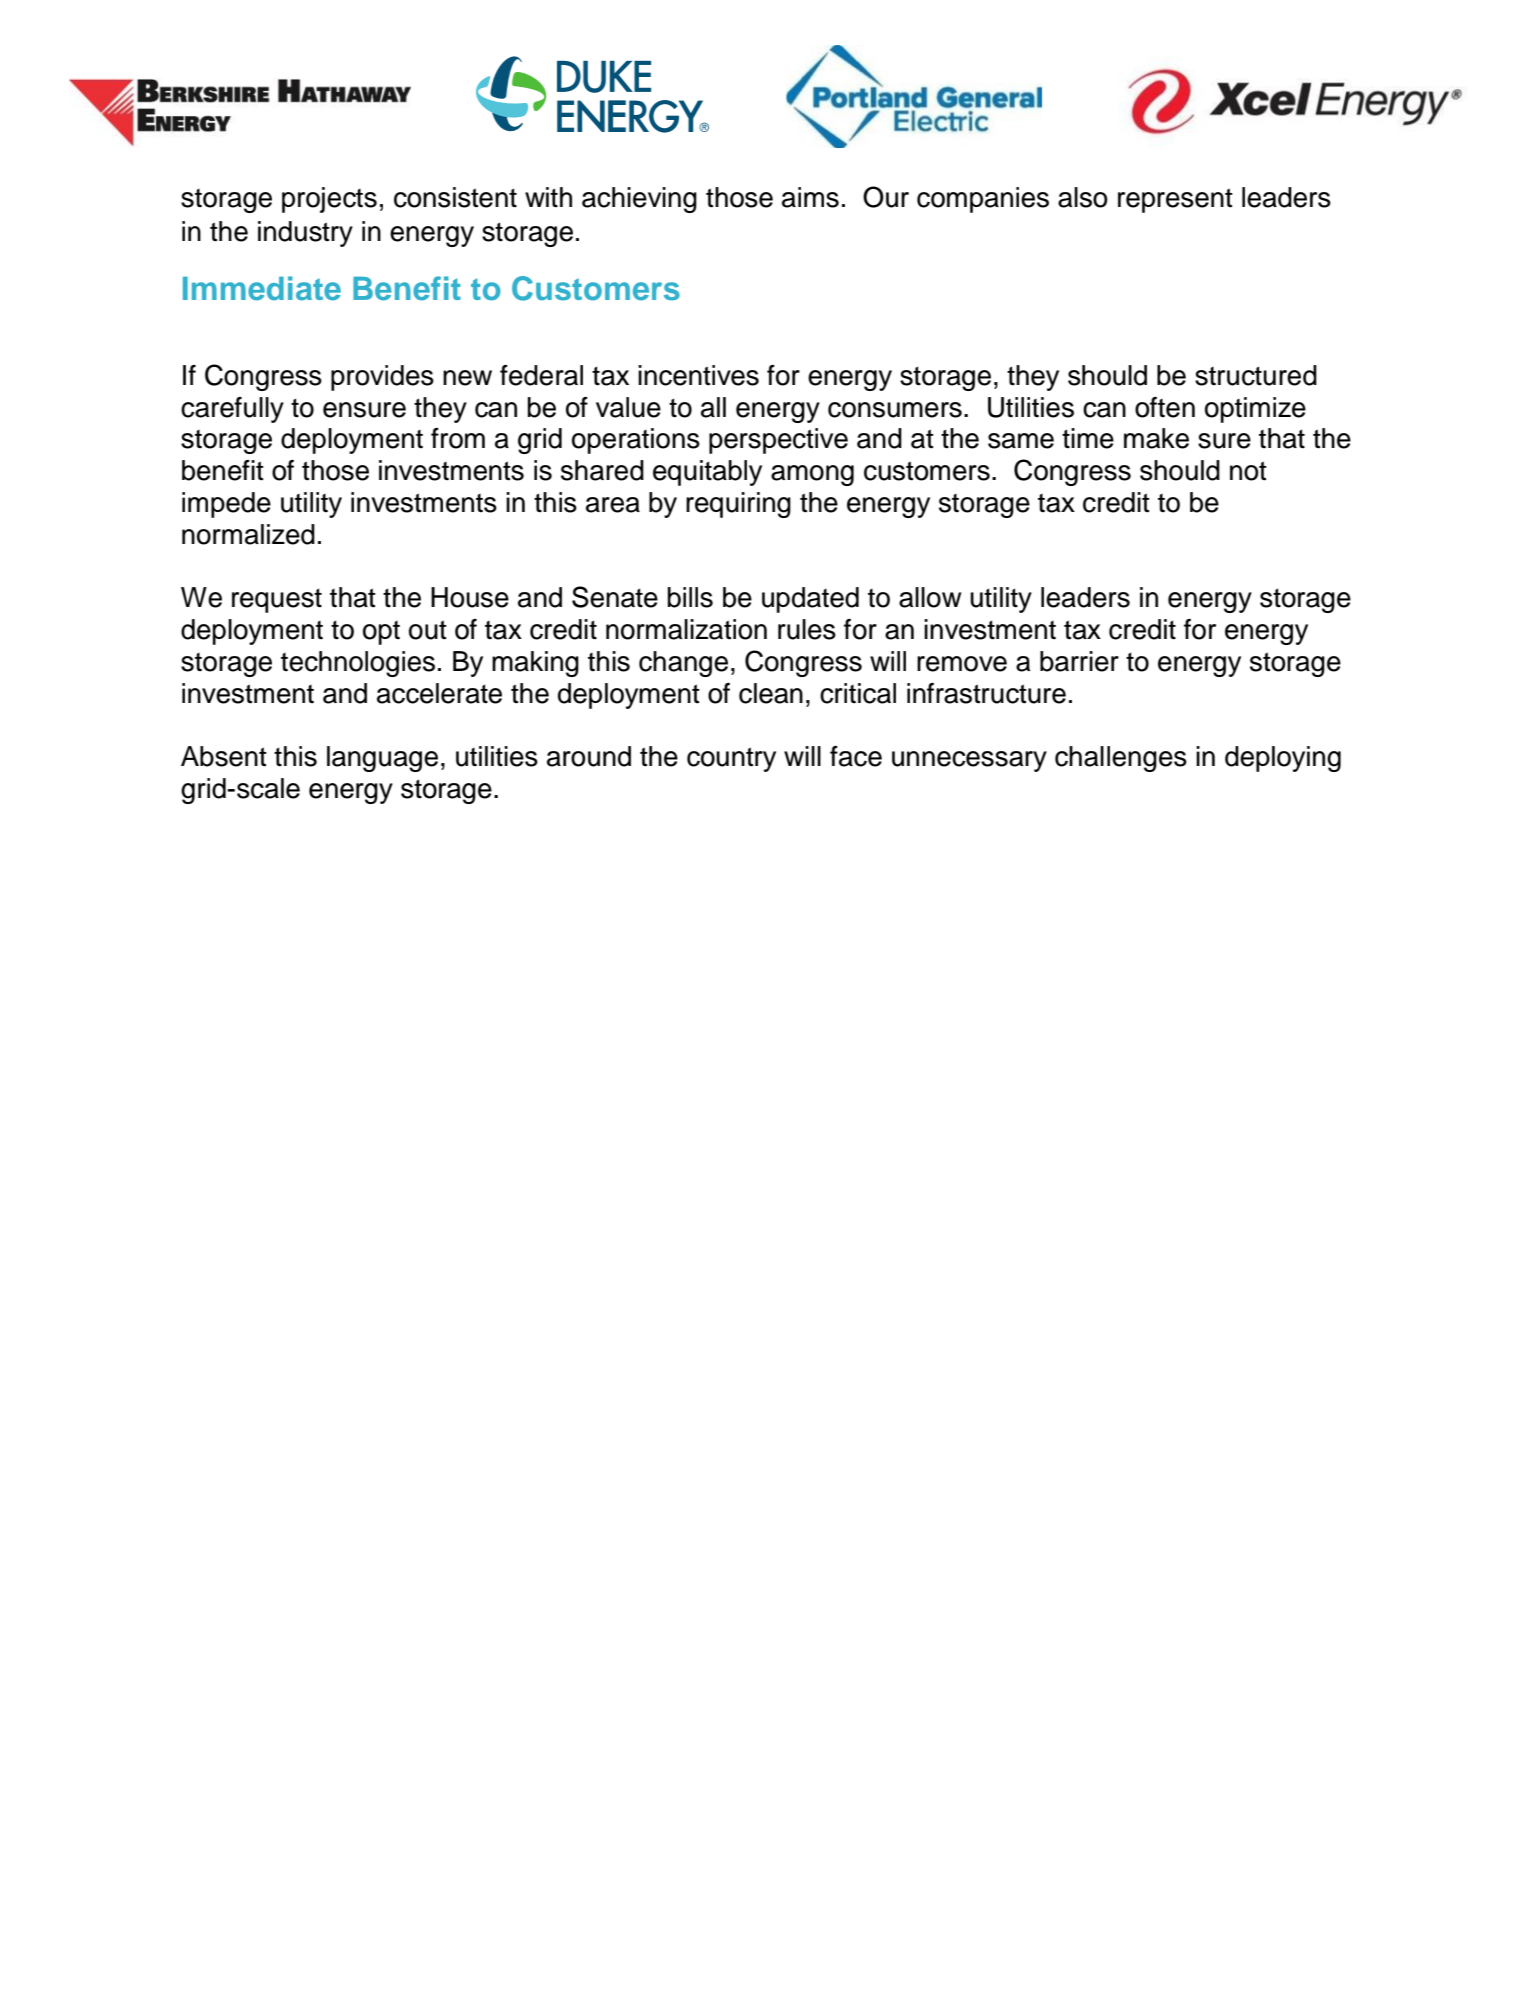 The image size is (1537, 1989). Describe the element at coordinates (382, 759) in the image. I see `language` at that location.
